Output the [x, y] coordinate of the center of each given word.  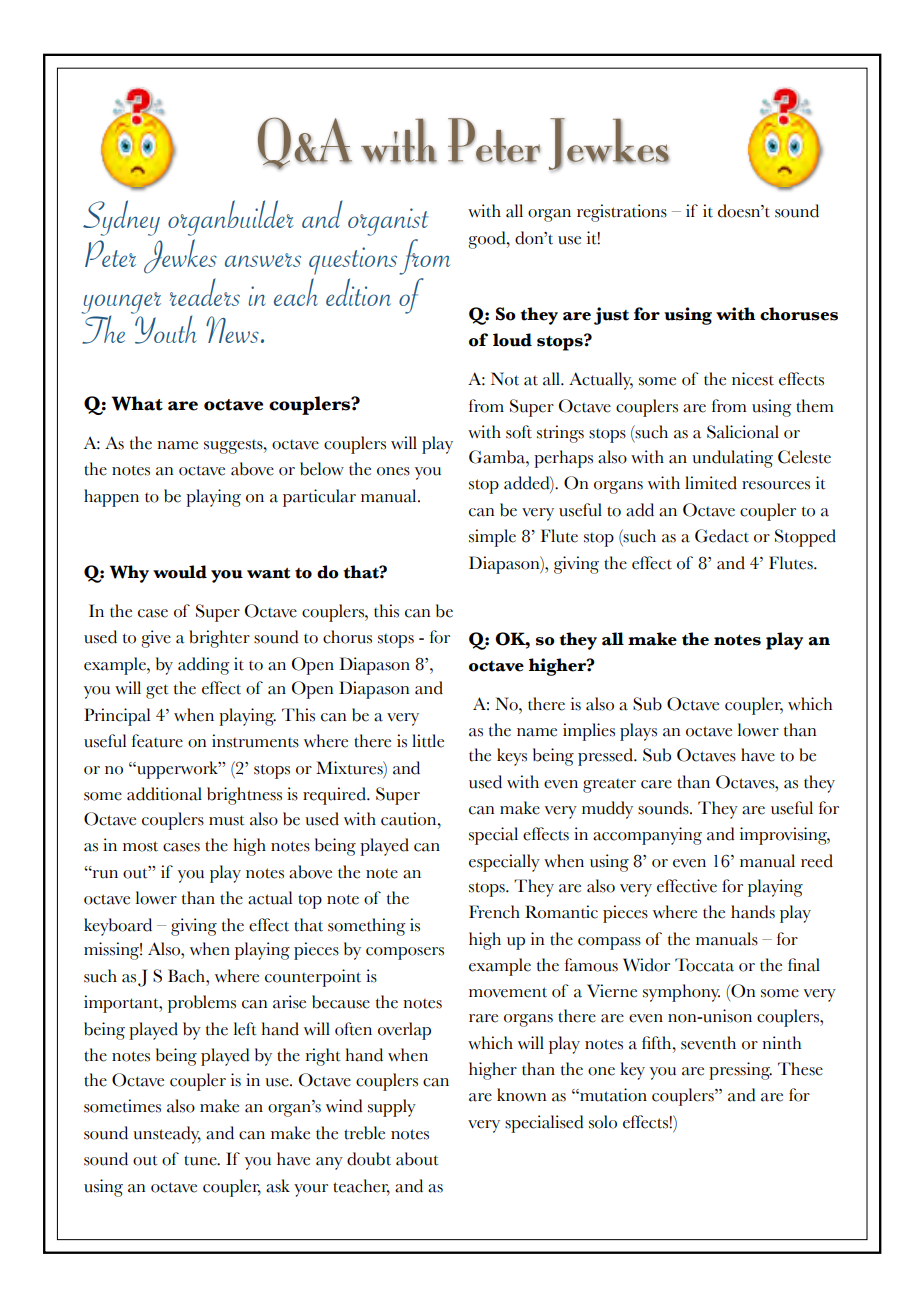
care [656, 784]
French [494, 912]
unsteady [167, 1135]
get [157, 691]
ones [393, 471]
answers [263, 260]
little [428, 741]
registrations [622, 213]
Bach [187, 976]
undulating [732, 459]
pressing [740, 1071]
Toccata [704, 965]
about [417, 1159]
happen [111, 498]
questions [353, 261]
